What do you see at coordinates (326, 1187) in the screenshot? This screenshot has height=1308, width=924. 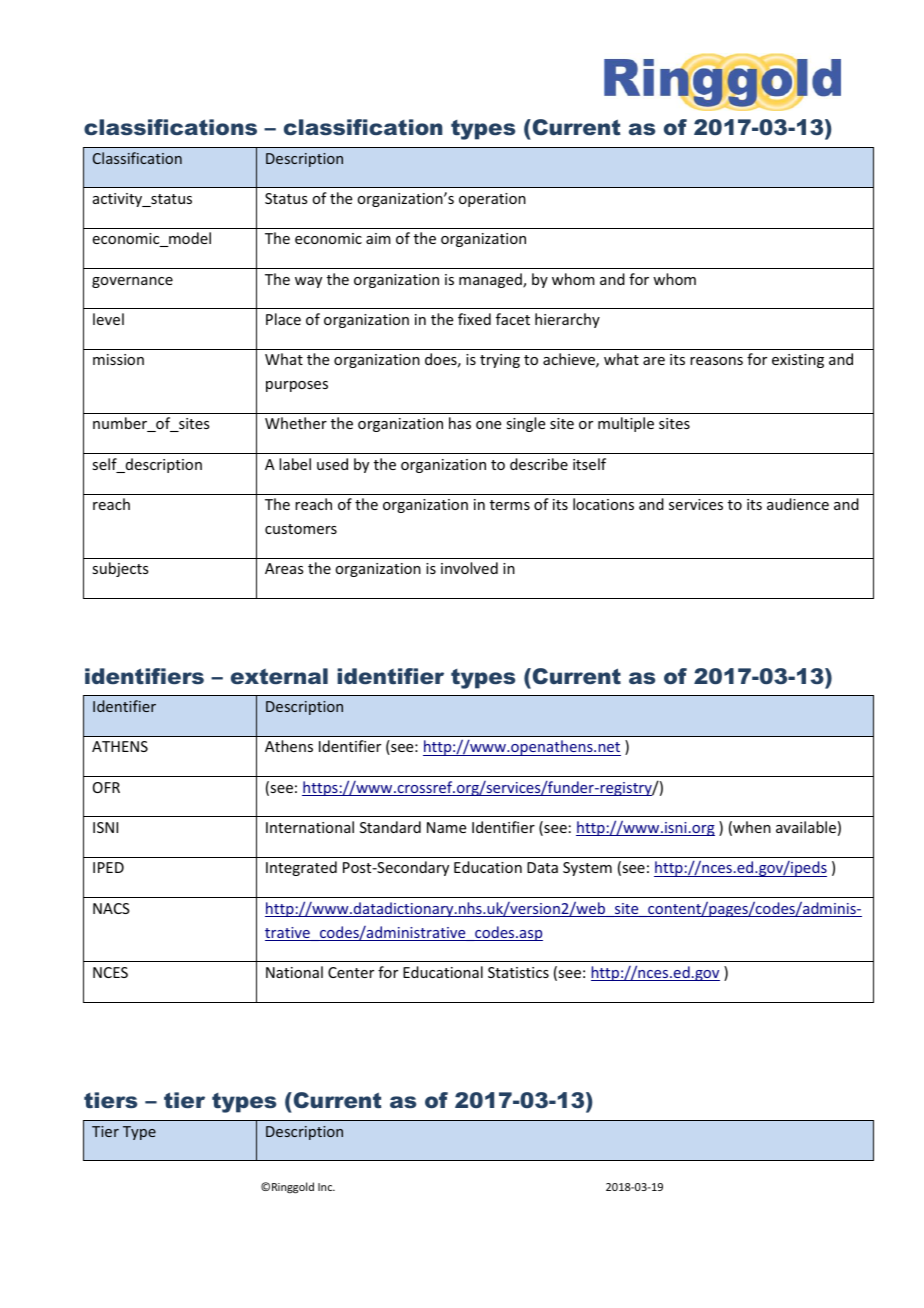 I see `Inc` at bounding box center [326, 1187].
